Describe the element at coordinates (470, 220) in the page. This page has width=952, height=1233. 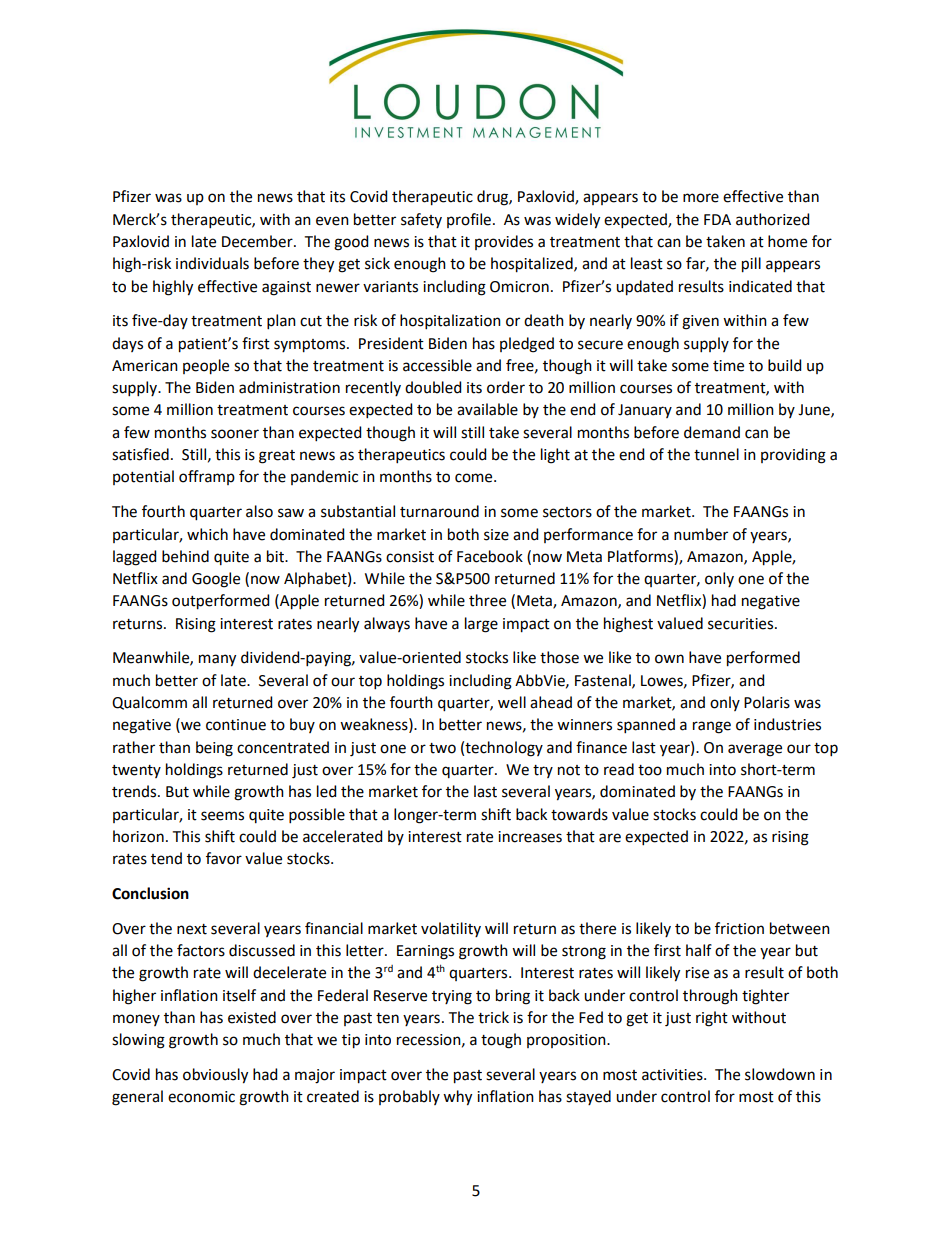
I see `profile` at that location.
